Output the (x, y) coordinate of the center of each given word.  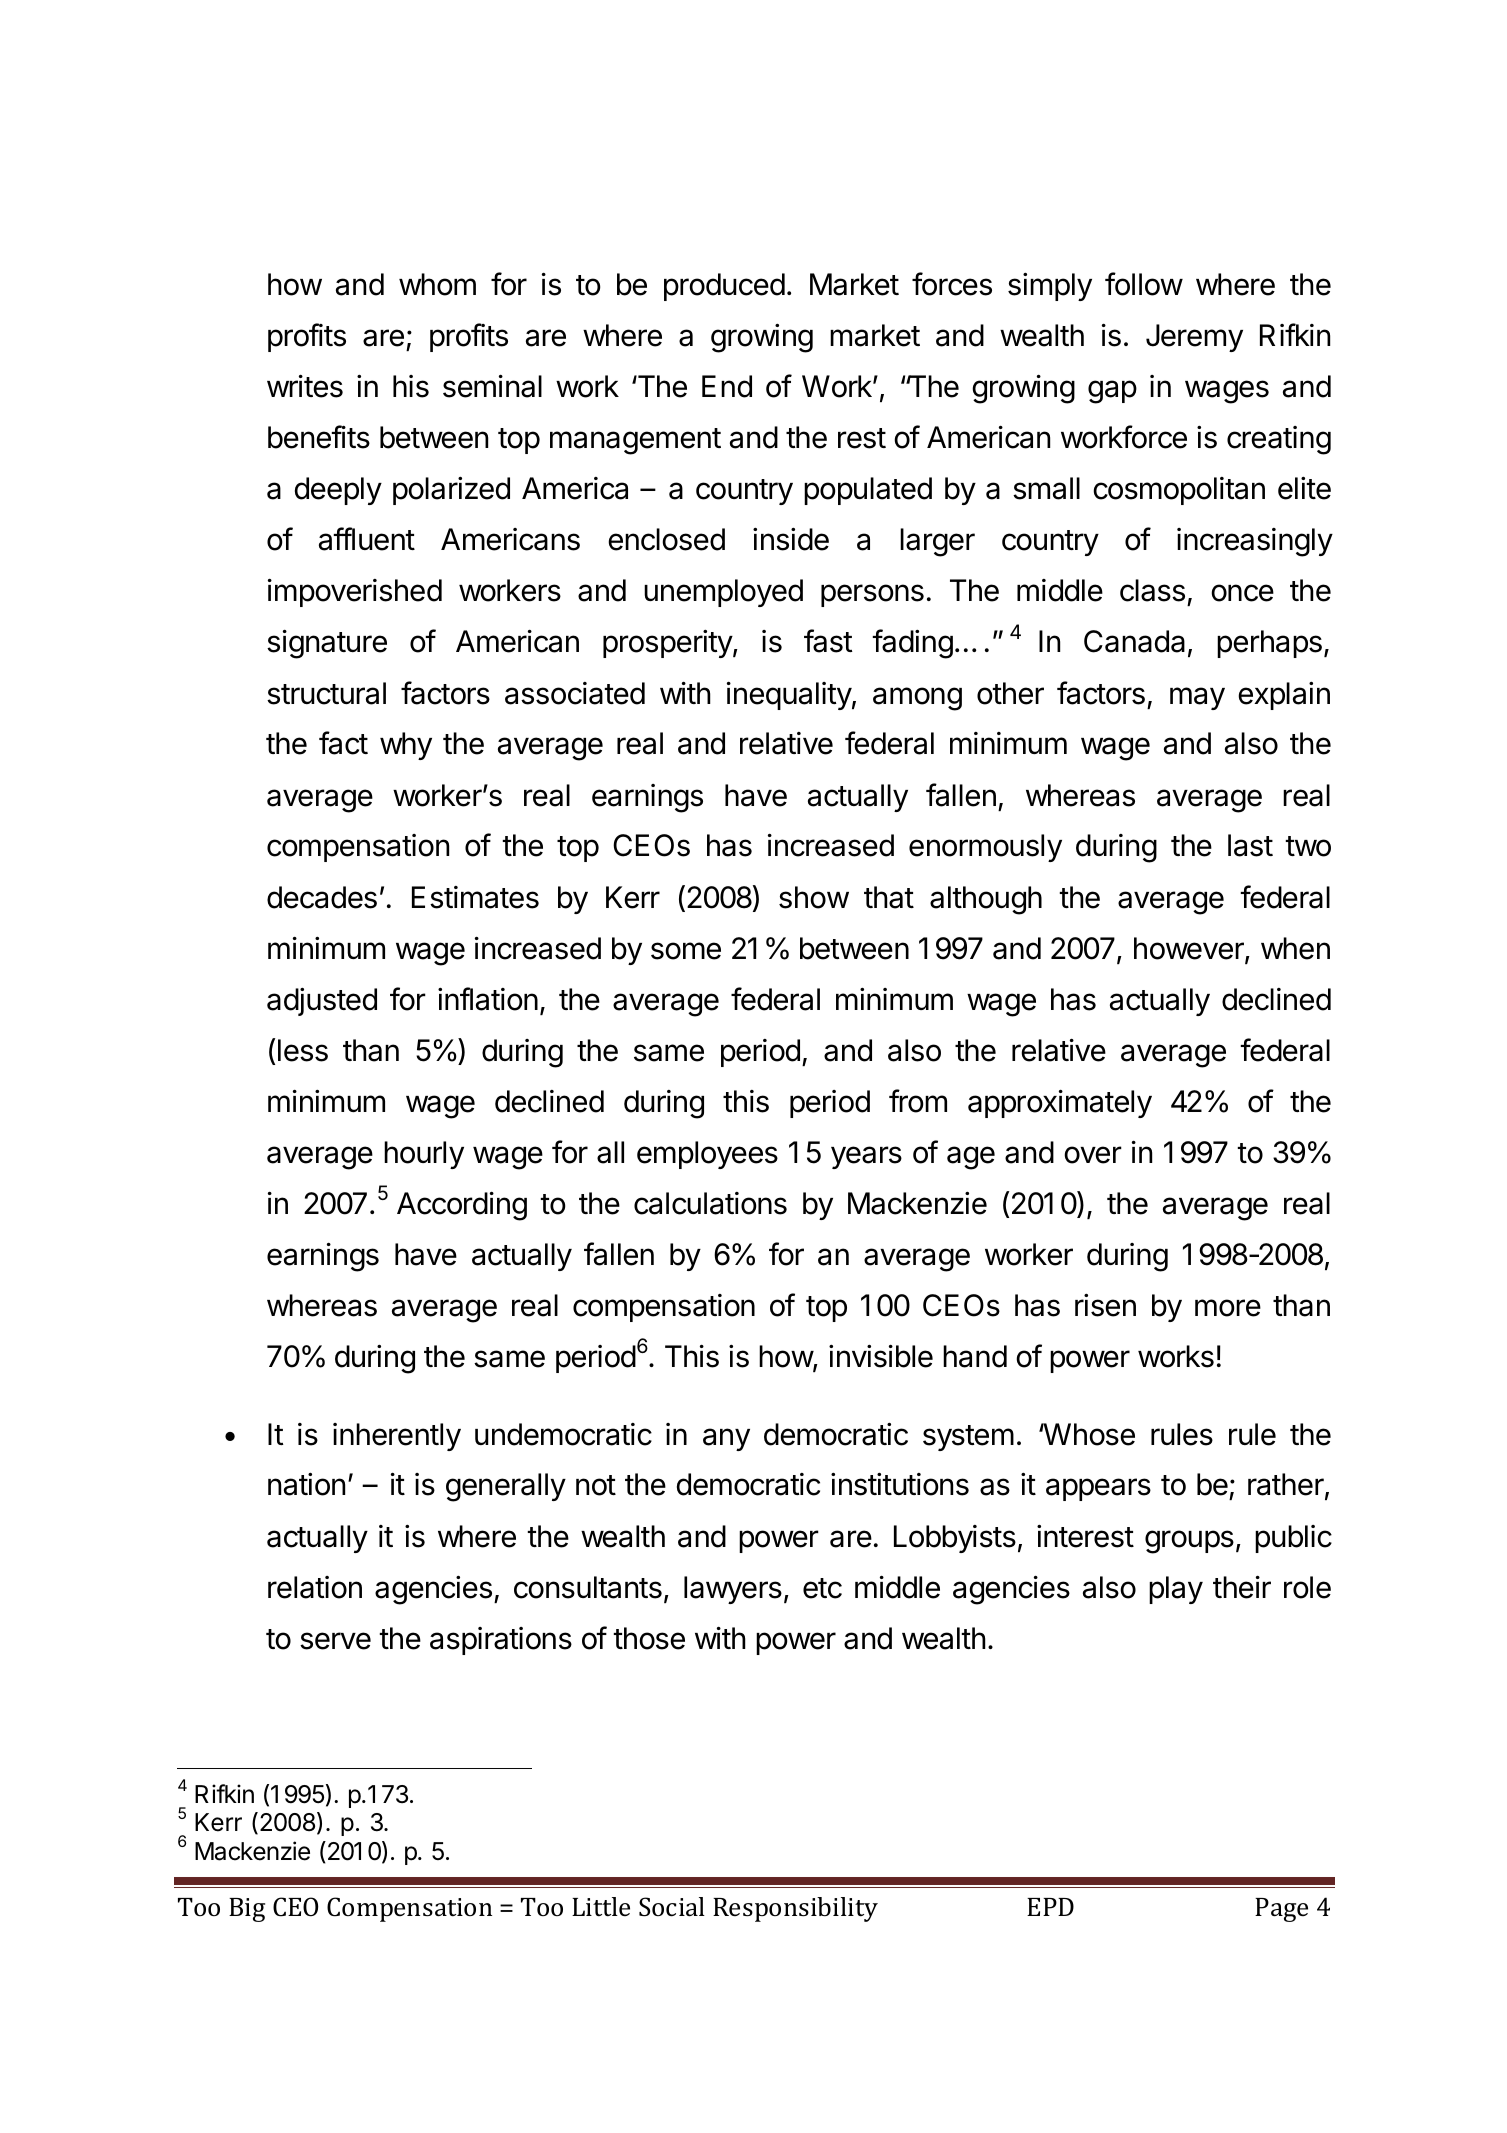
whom (437, 284)
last (1250, 845)
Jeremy (1194, 338)
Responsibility (795, 1909)
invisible (881, 1356)
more (1228, 1308)
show (814, 897)
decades (322, 897)
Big (247, 1910)
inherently (397, 1437)
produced (724, 287)
